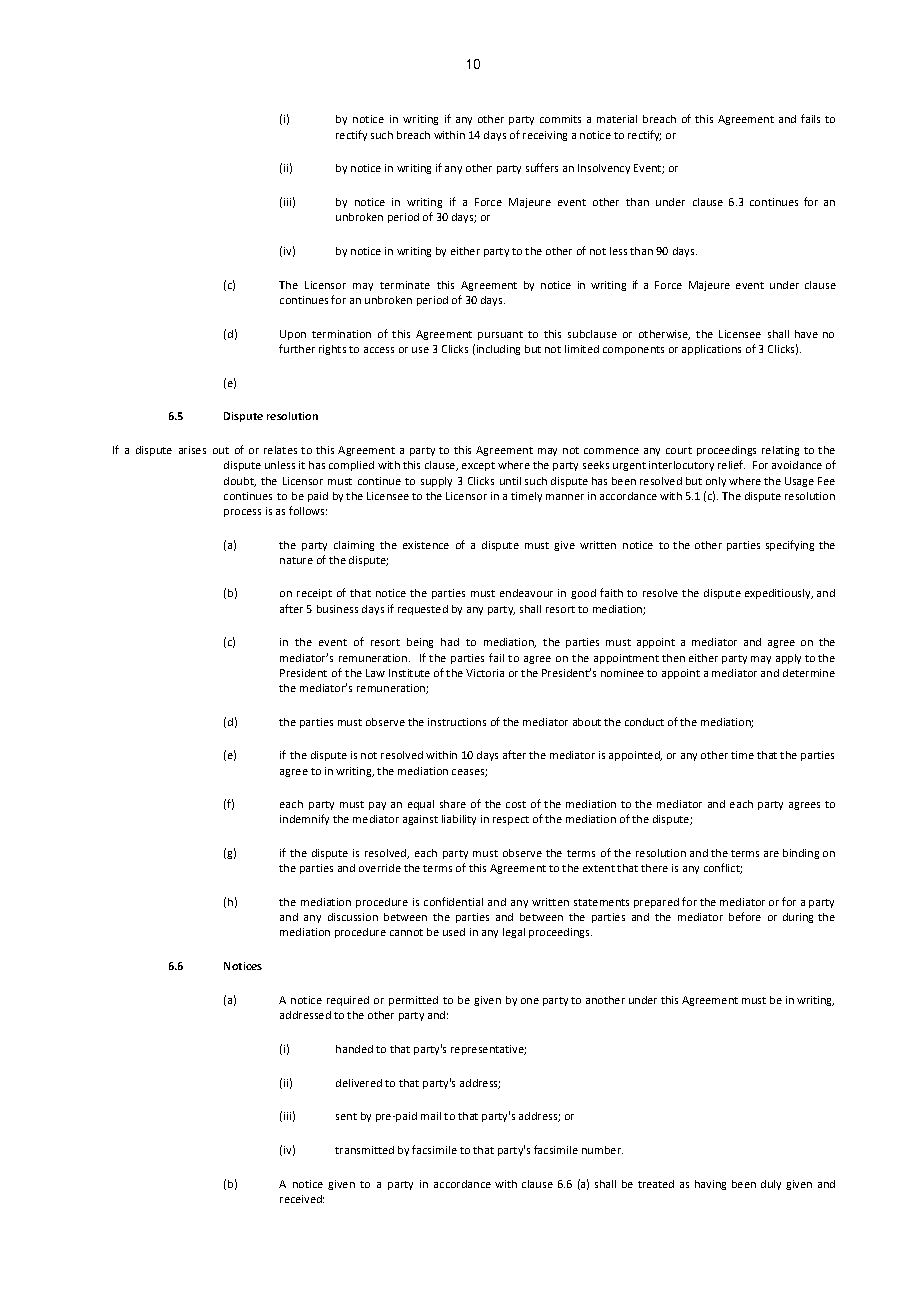 The image size is (924, 1308). I want to click on suffers, so click(542, 167).
